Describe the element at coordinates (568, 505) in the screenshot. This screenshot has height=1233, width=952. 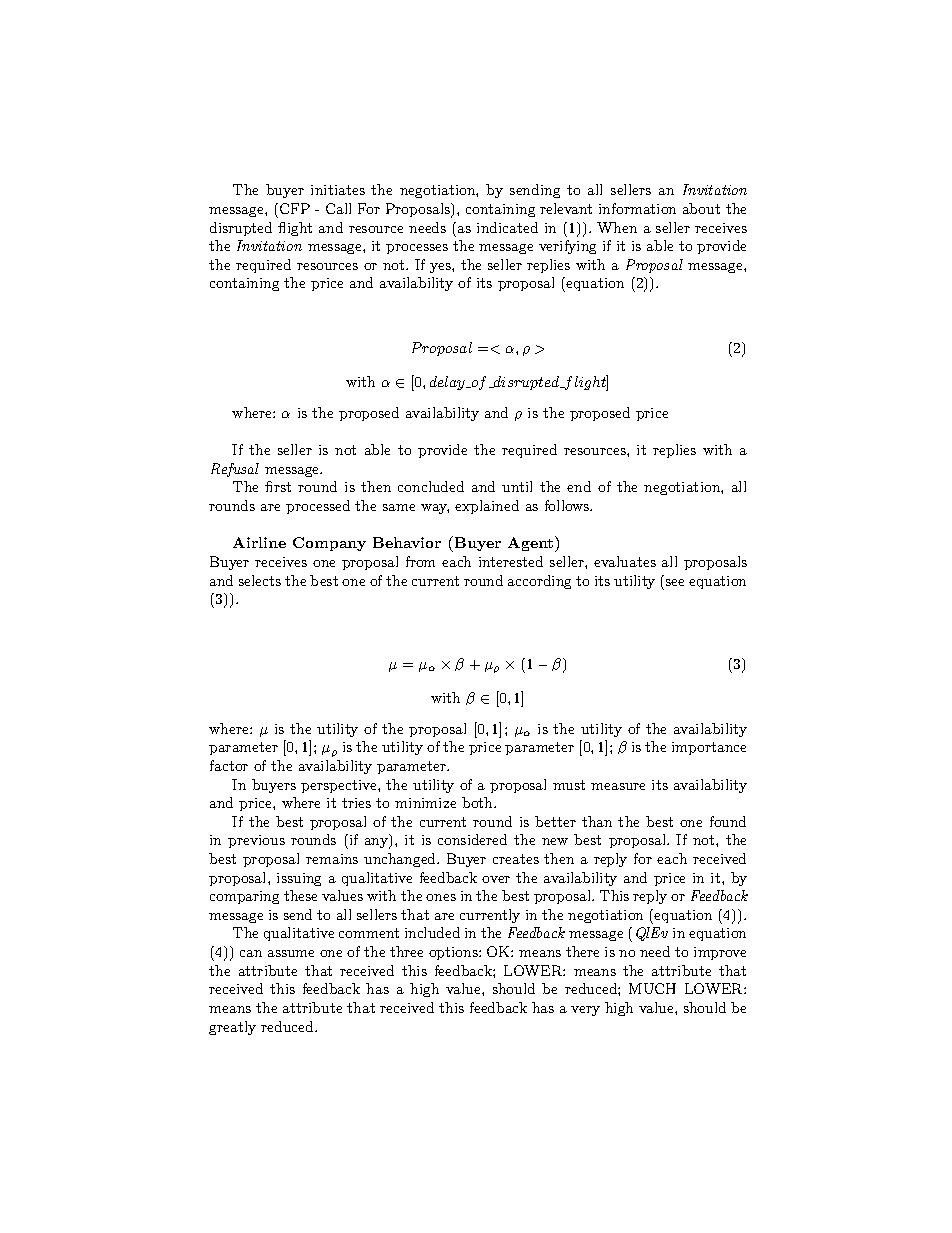
I see `follows` at that location.
